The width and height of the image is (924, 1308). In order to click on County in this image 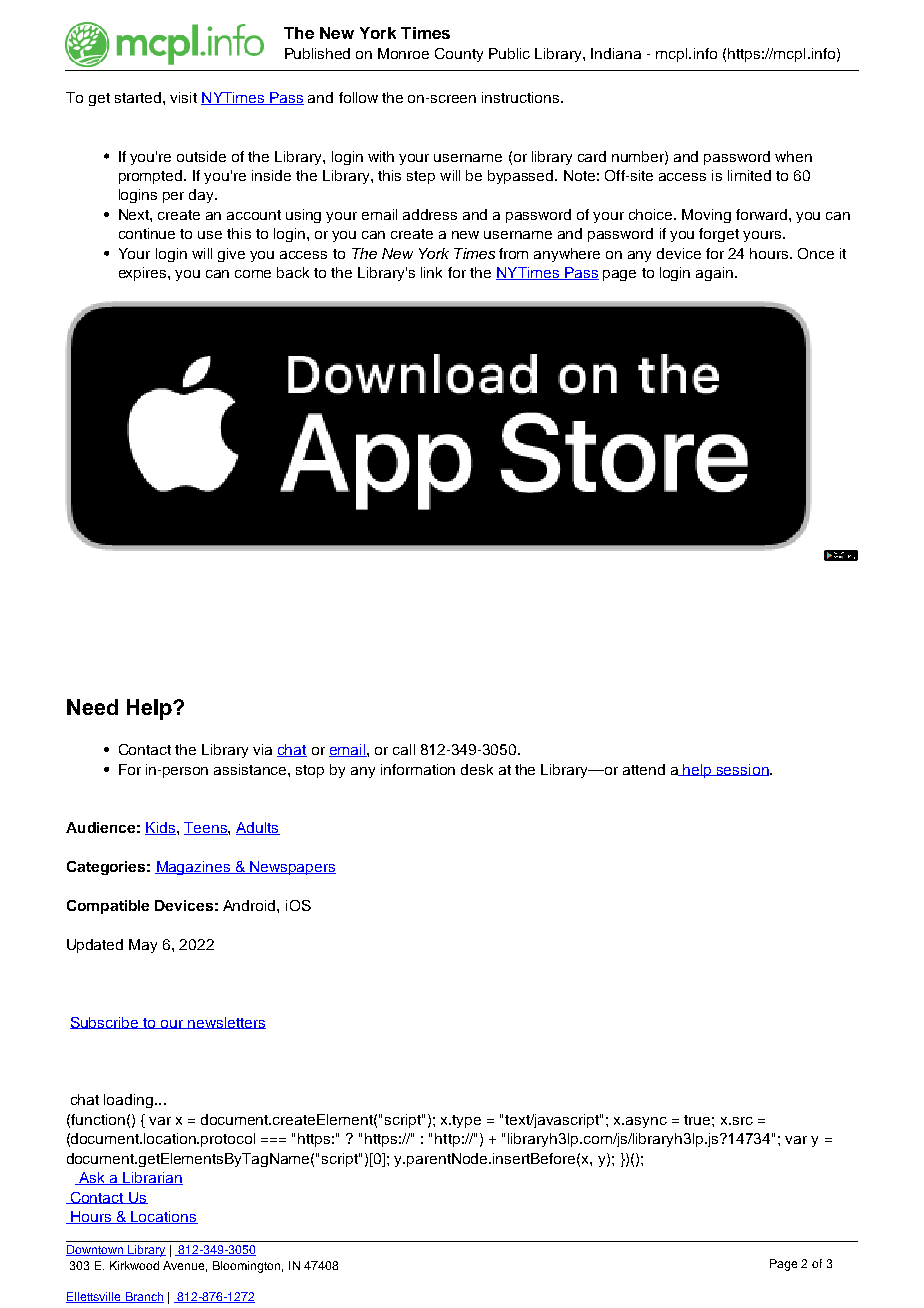, I will do `click(459, 55)`.
